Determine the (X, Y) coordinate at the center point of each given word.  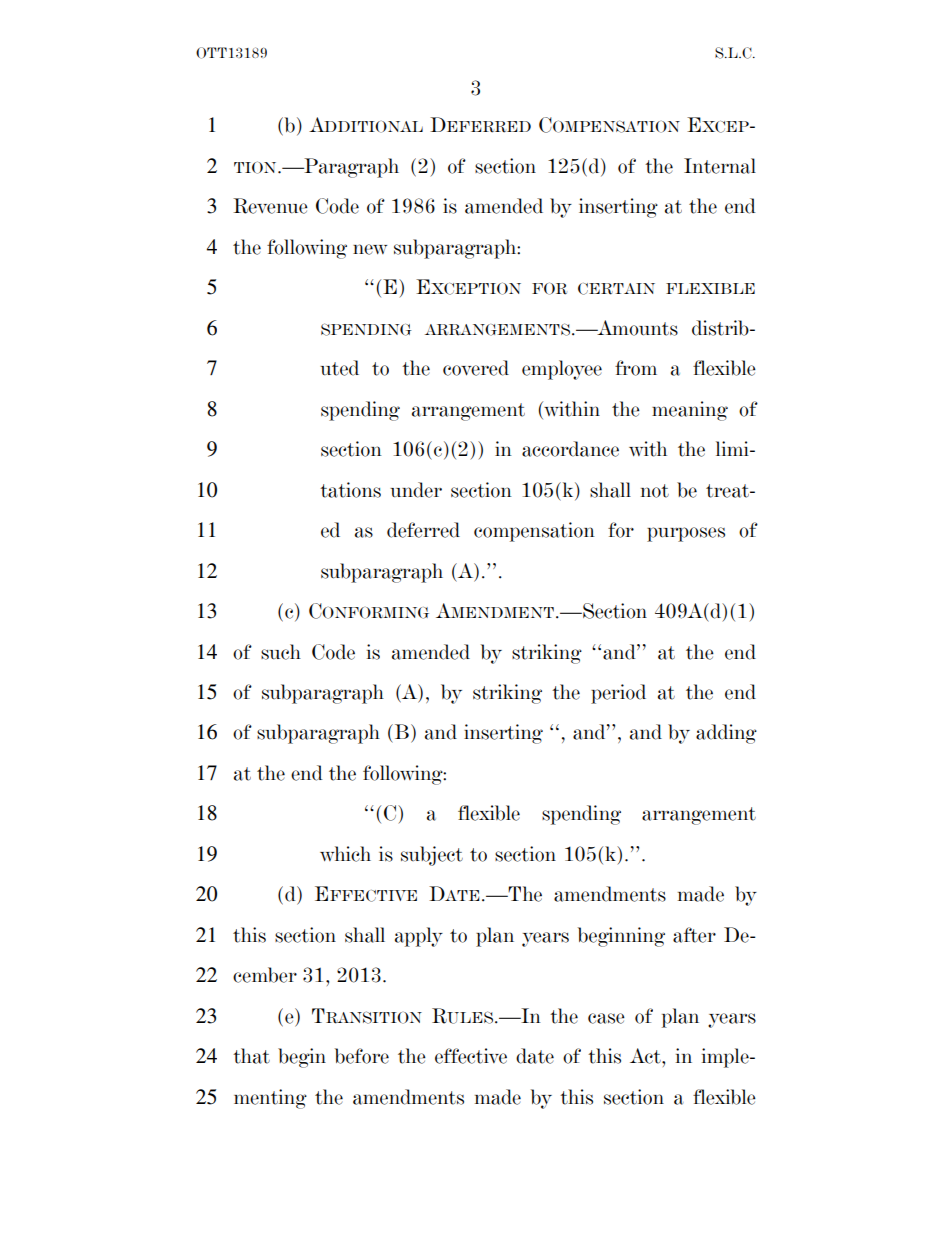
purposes (686, 534)
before (362, 1056)
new (370, 249)
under (416, 490)
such (281, 652)
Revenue (270, 206)
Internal (720, 166)
